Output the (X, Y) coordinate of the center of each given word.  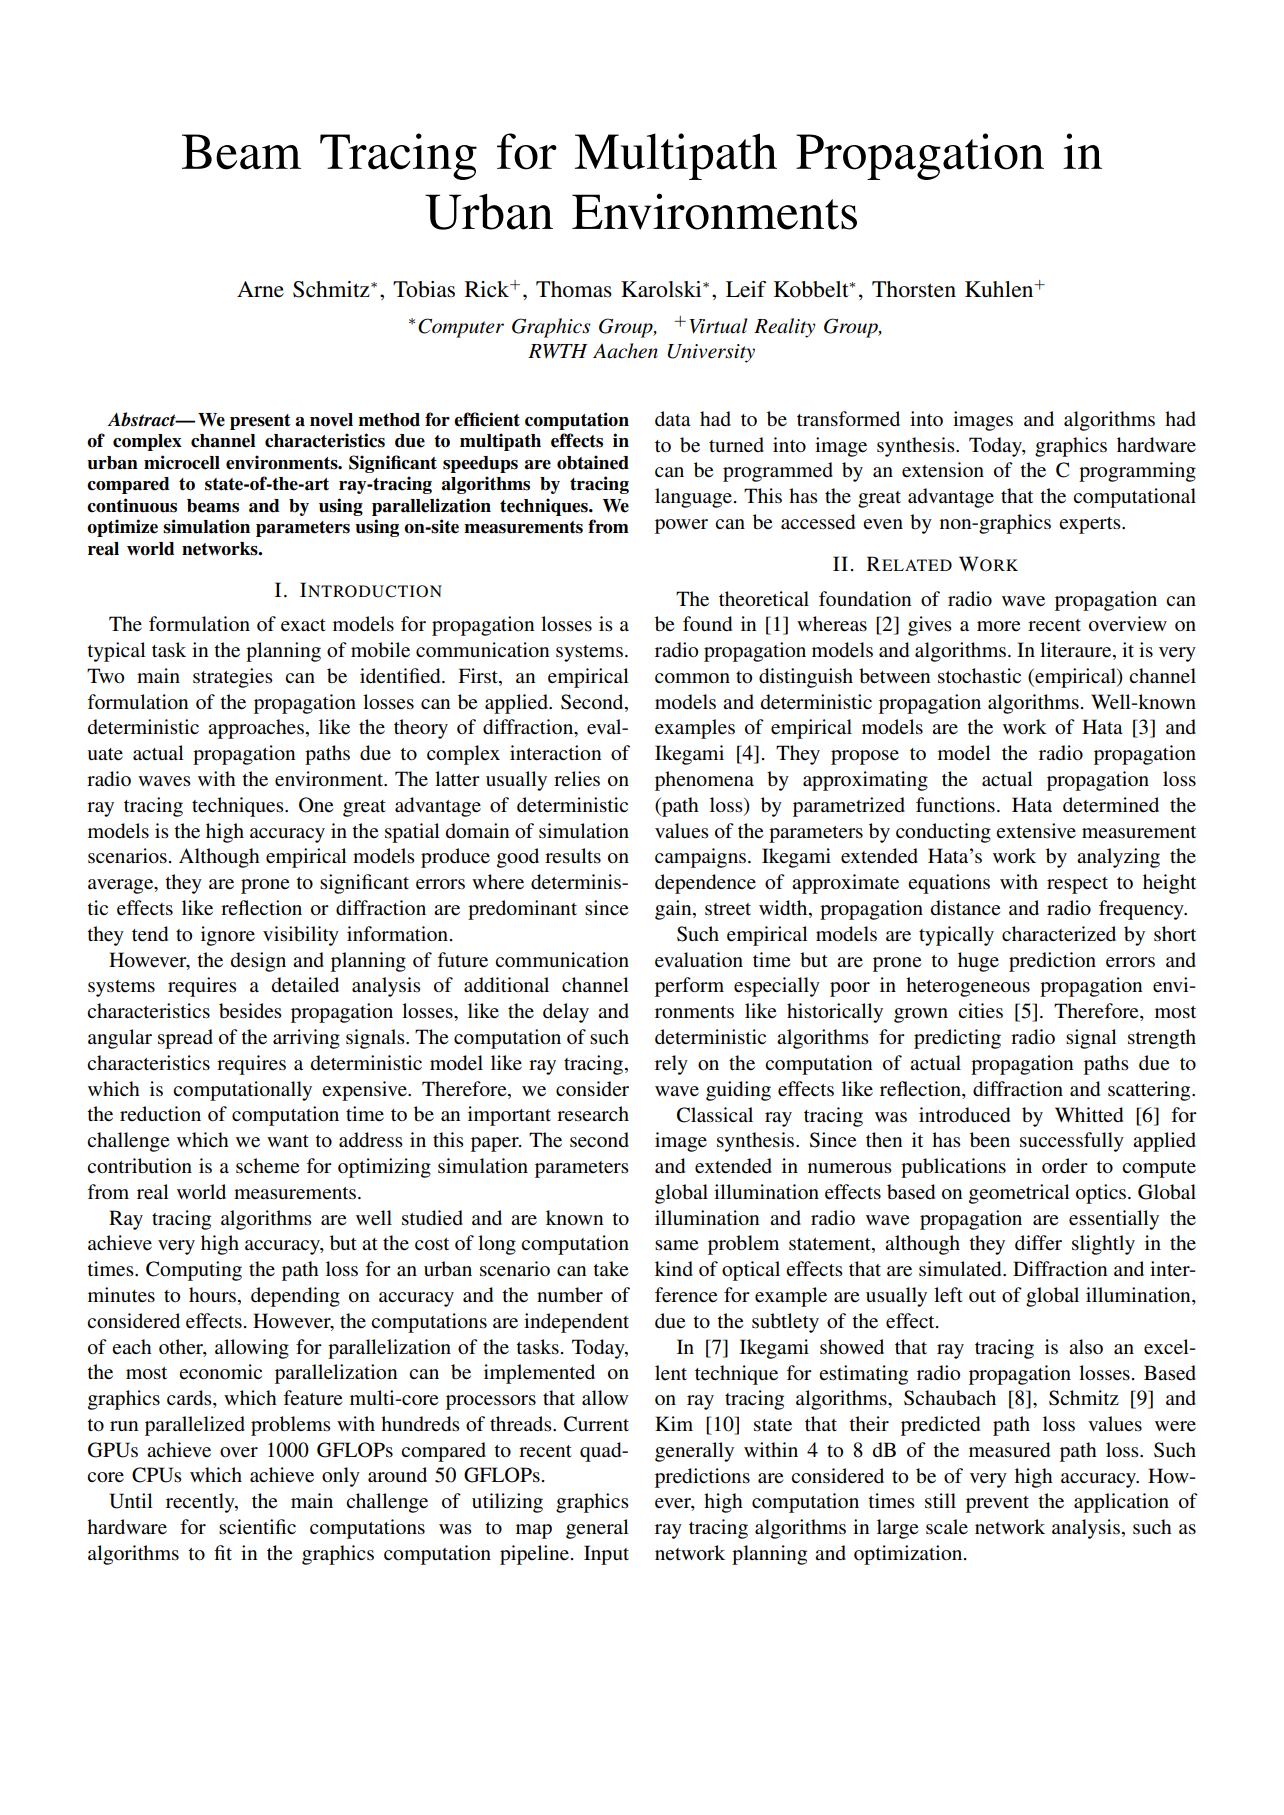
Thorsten (914, 289)
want (288, 1141)
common (692, 678)
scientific (257, 1526)
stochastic (979, 676)
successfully (1072, 1142)
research (593, 1114)
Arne (260, 289)
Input (606, 1555)
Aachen (625, 351)
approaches (256, 729)
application (1121, 1503)
